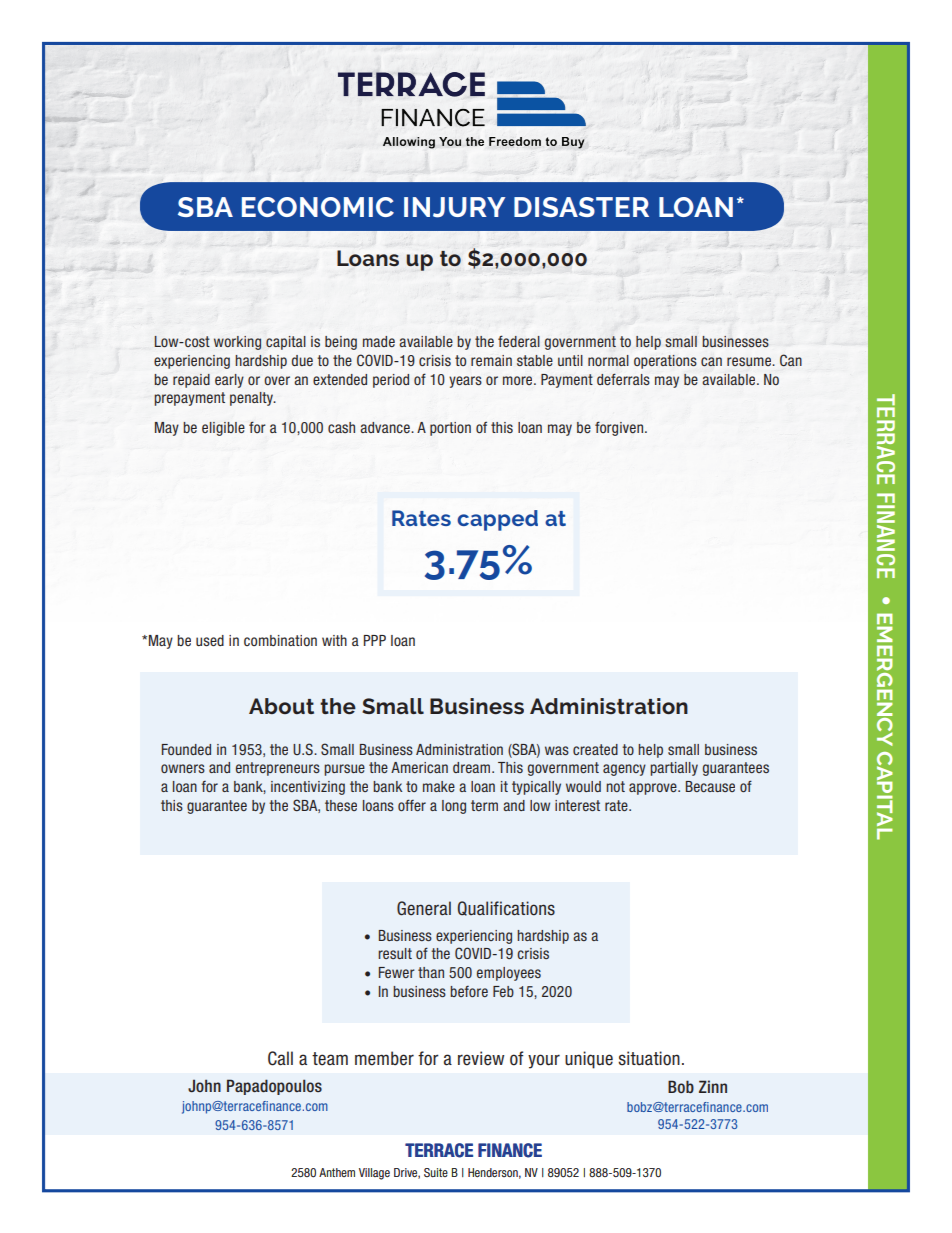  What do you see at coordinates (318, 207) in the screenshot?
I see `ECONOMIC` at bounding box center [318, 207].
